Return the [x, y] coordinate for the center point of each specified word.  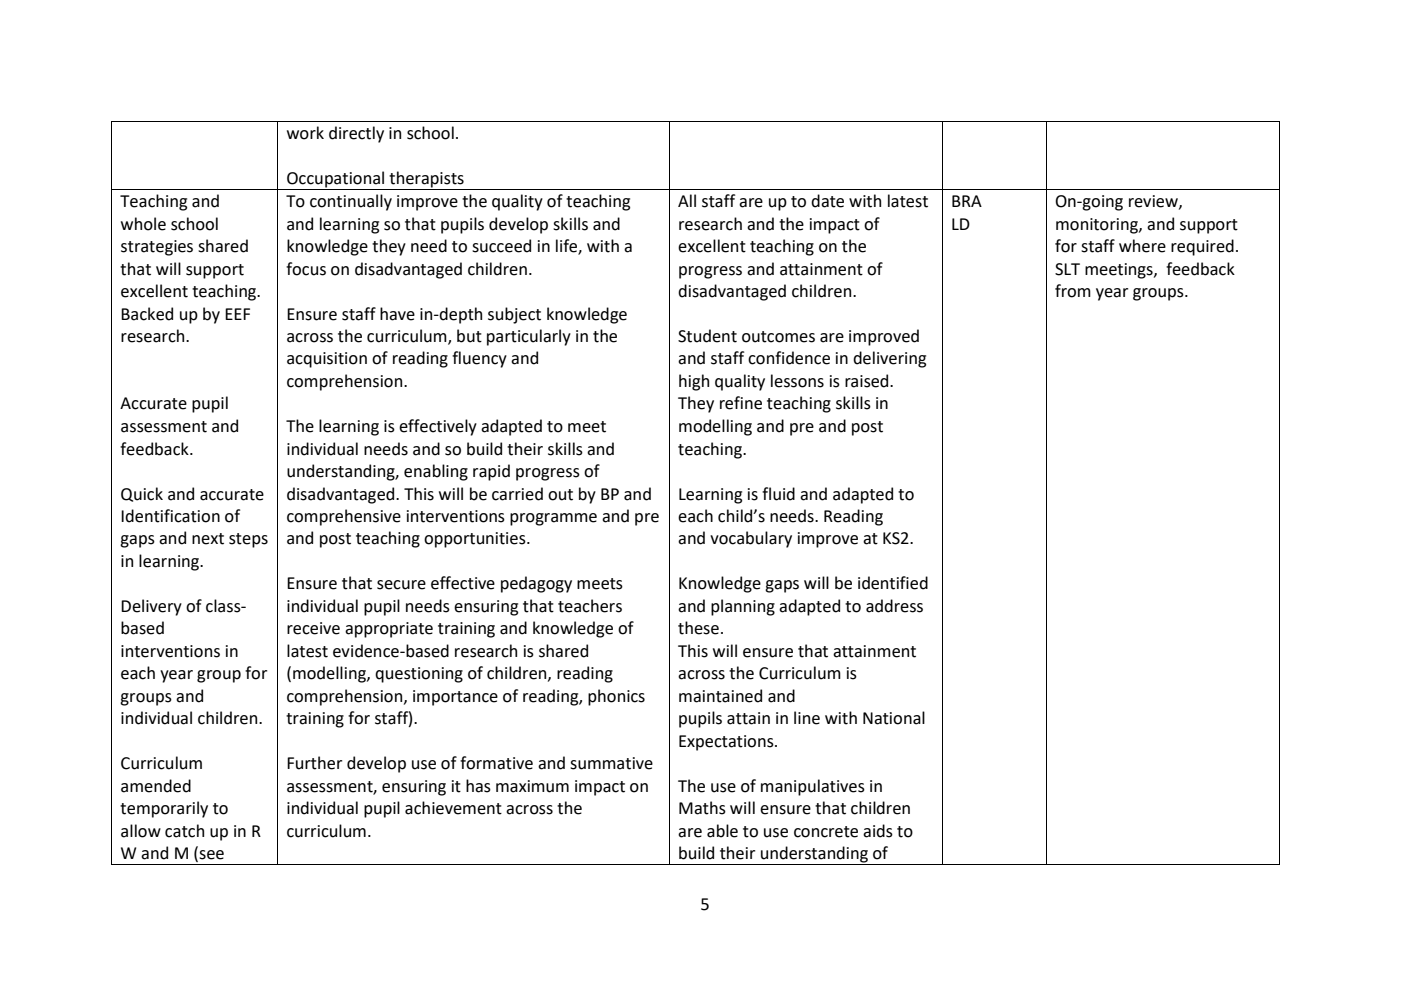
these [698, 628]
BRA [967, 201]
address [894, 606]
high [694, 382]
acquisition [327, 360]
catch [184, 831]
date [827, 201]
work [305, 133]
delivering [889, 359]
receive [313, 628]
